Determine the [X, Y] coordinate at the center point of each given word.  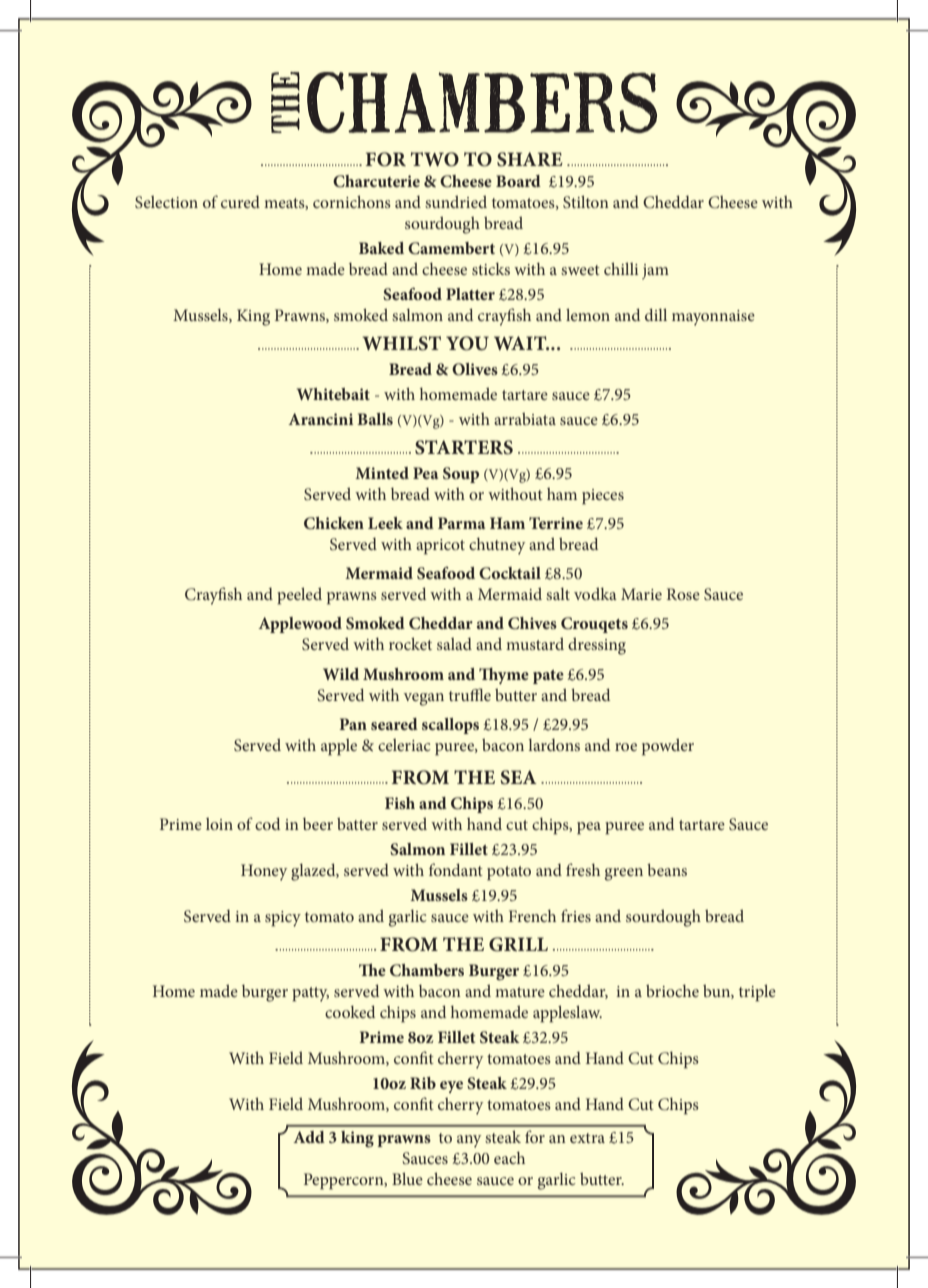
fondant [456, 869]
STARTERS [464, 447]
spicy [283, 919]
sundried [456, 201]
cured [240, 202]
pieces [603, 497]
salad [454, 644]
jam [655, 272]
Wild [341, 674]
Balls [375, 419]
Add [309, 1137]
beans [667, 869]
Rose [683, 594]
